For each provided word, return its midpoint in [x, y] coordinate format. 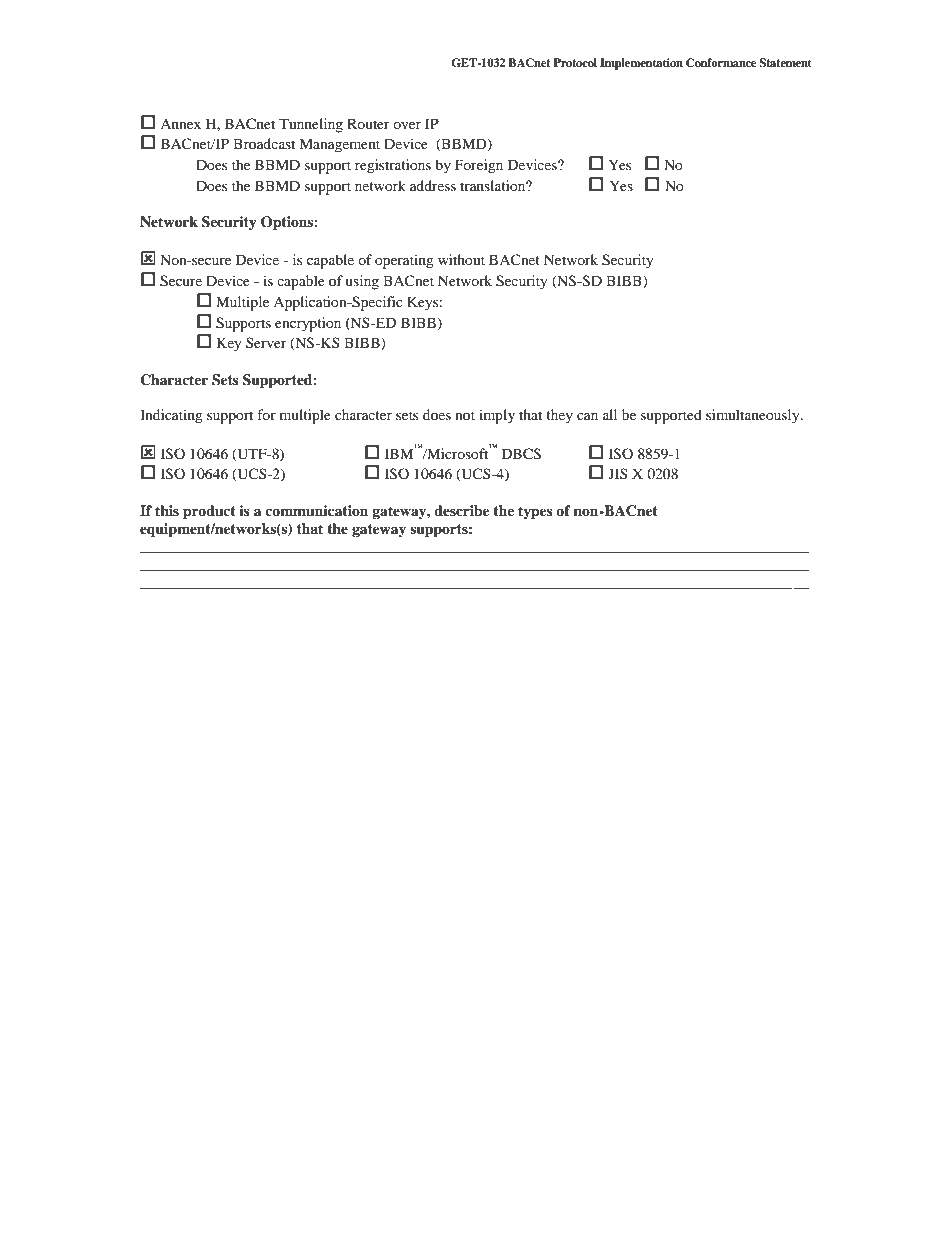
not [465, 415]
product [209, 512]
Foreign [479, 166]
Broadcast [264, 143]
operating [404, 261]
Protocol [575, 62]
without [461, 259]
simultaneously [754, 416]
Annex [180, 124]
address [433, 185]
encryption [308, 324]
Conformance [721, 63]
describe [462, 511]
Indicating [171, 416]
